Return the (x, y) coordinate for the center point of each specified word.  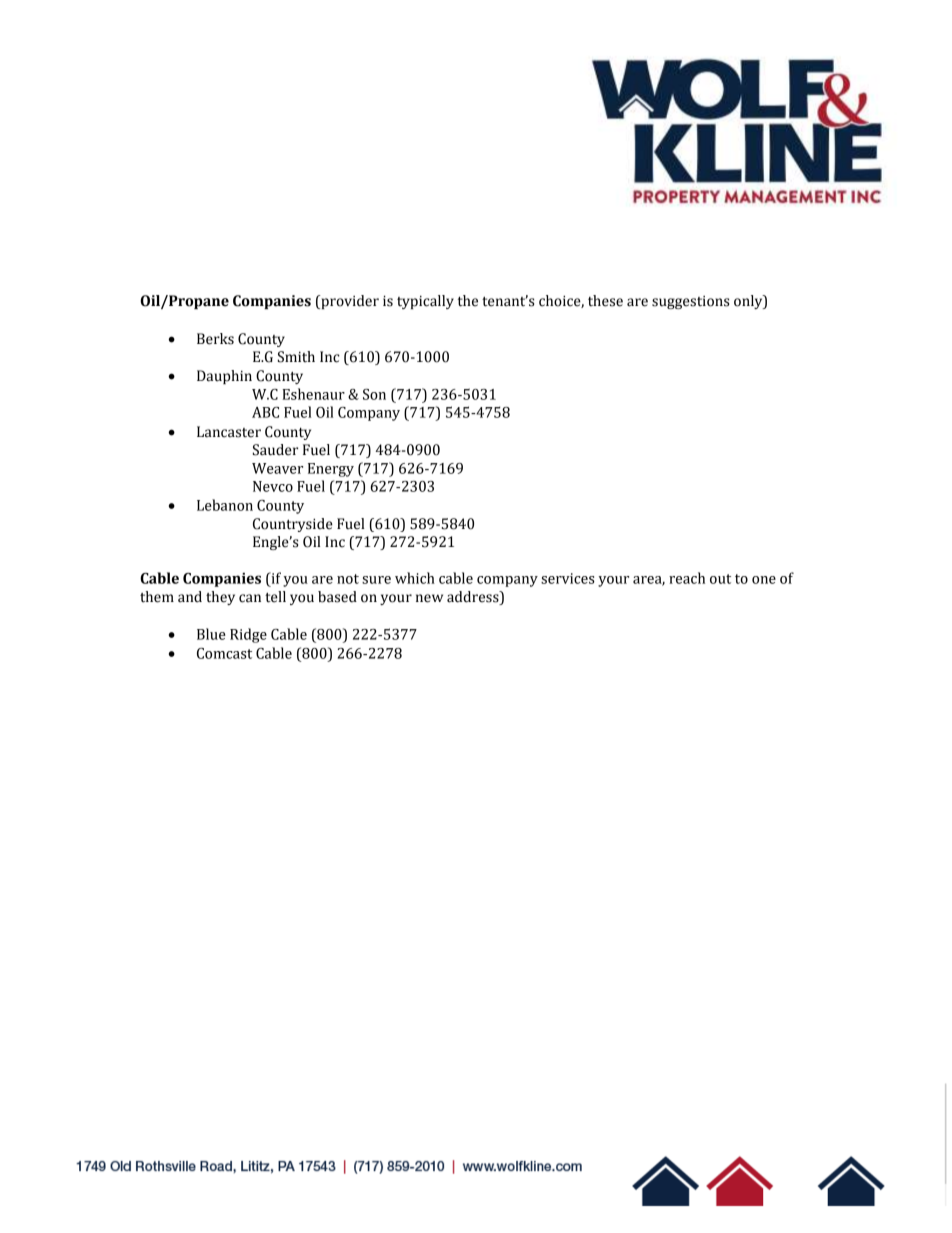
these (605, 301)
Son (374, 394)
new (429, 598)
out (720, 579)
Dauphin (224, 377)
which (415, 578)
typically (425, 302)
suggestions (690, 302)
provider (349, 302)
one (764, 580)
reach (687, 578)
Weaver (277, 468)
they (220, 598)
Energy (331, 470)
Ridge (248, 635)
